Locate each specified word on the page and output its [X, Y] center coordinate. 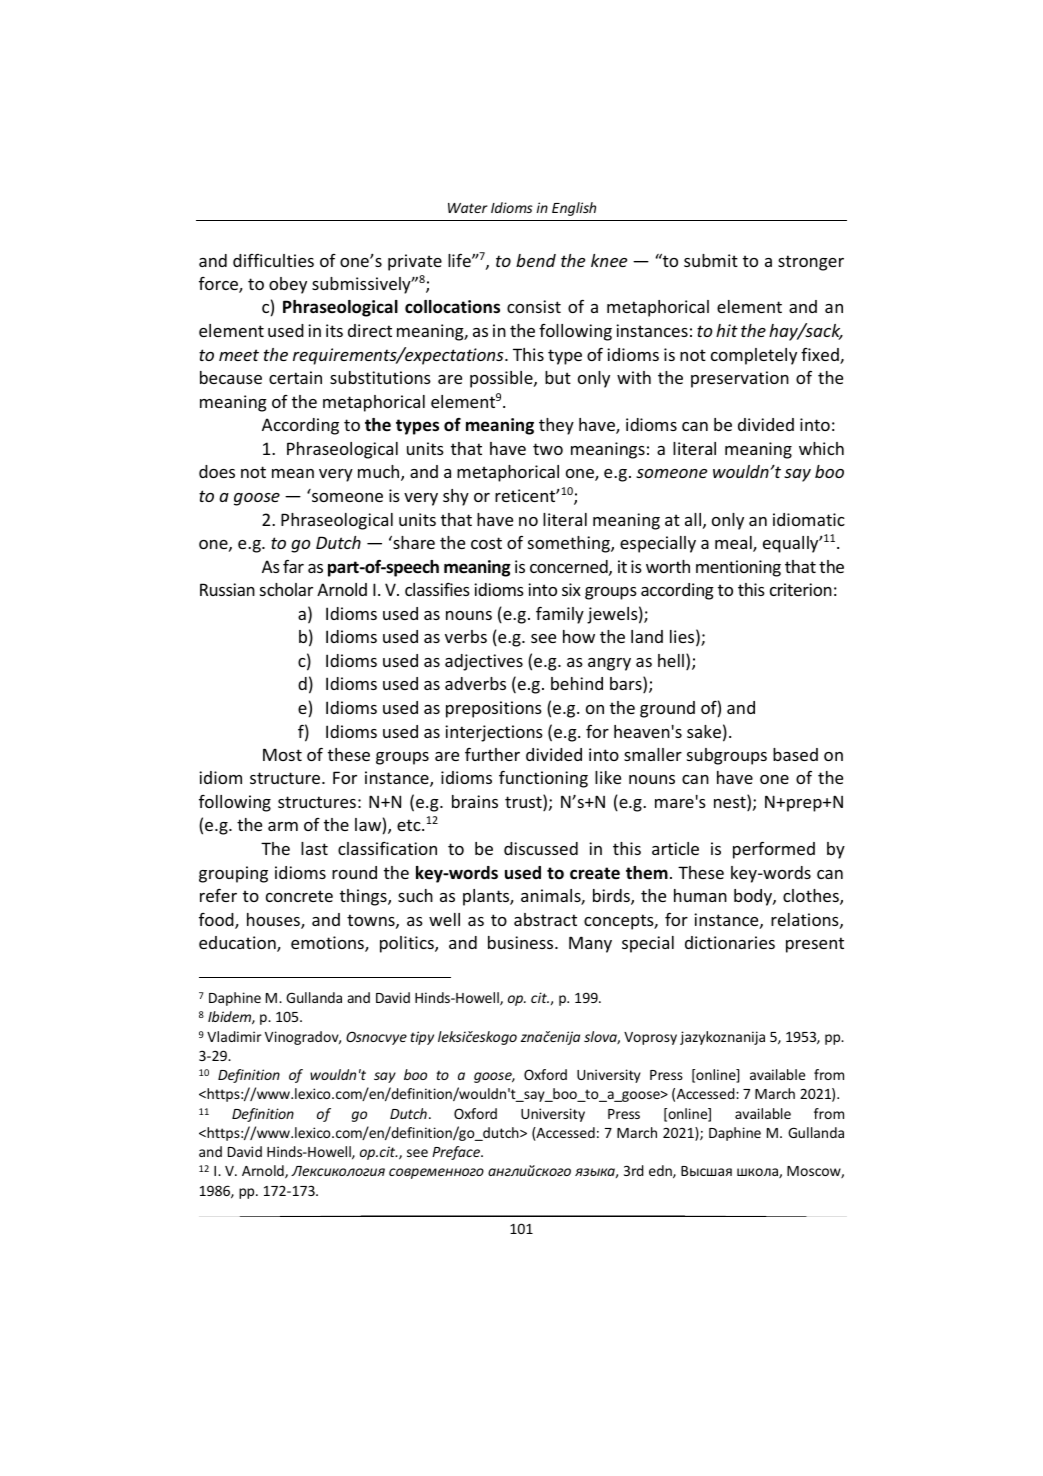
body [754, 897]
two [548, 449]
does [217, 471]
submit [711, 260]
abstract [545, 919]
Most [282, 754]
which [821, 448]
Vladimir [234, 1036]
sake [704, 731]
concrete [299, 896]
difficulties [273, 260]
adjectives [484, 662]
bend [536, 260]
